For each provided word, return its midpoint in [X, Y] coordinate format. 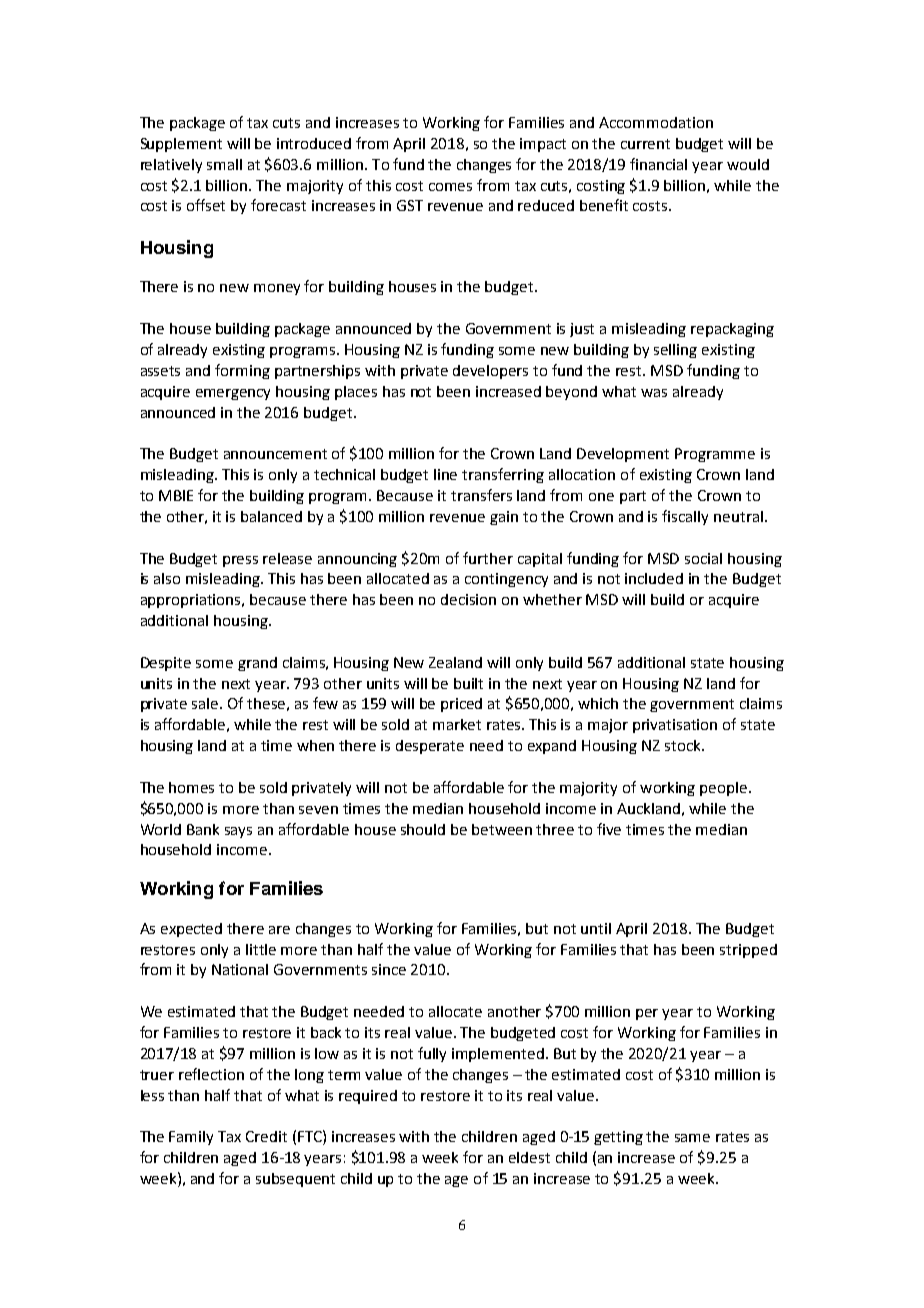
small [224, 164]
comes [450, 187]
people [725, 789]
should [423, 829]
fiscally [685, 517]
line [445, 474]
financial [658, 164]
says [238, 832]
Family [191, 1138]
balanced [271, 516]
